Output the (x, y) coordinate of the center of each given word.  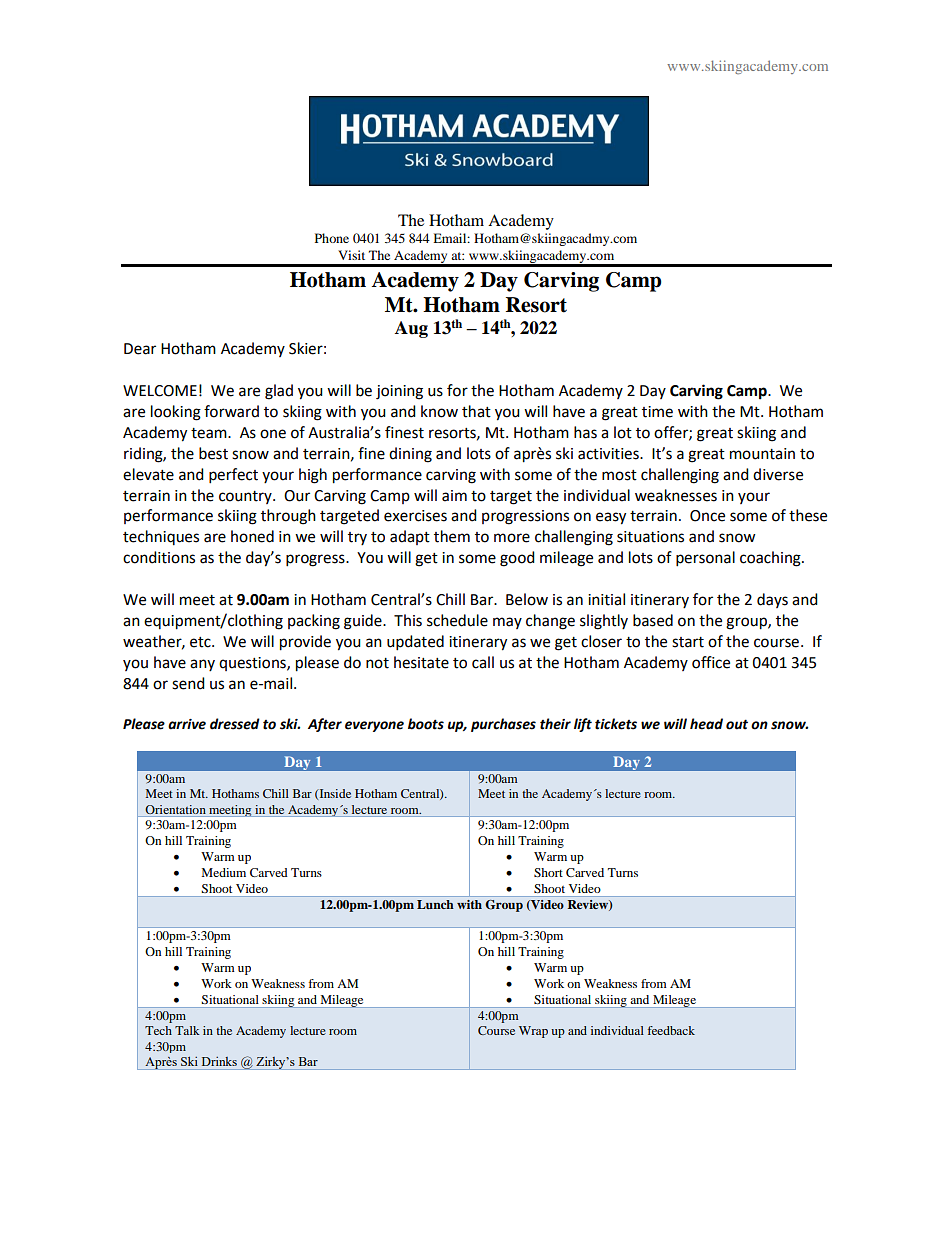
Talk (187, 1030)
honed (252, 536)
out (737, 724)
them (452, 536)
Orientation (175, 809)
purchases (503, 725)
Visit (351, 255)
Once (707, 516)
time (657, 412)
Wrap (533, 1032)
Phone (332, 238)
